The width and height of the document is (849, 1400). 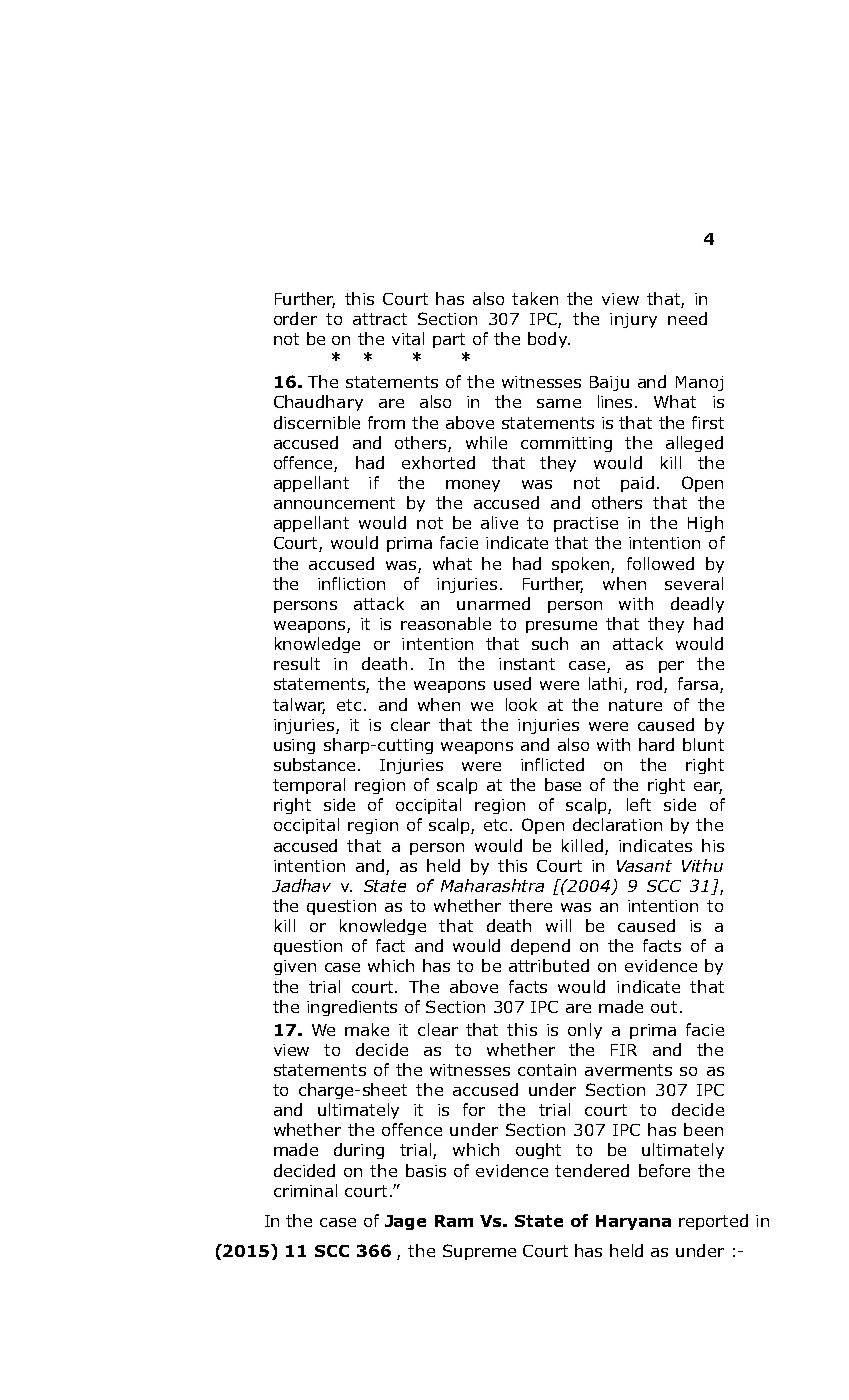 I want to click on substance, so click(x=314, y=764).
